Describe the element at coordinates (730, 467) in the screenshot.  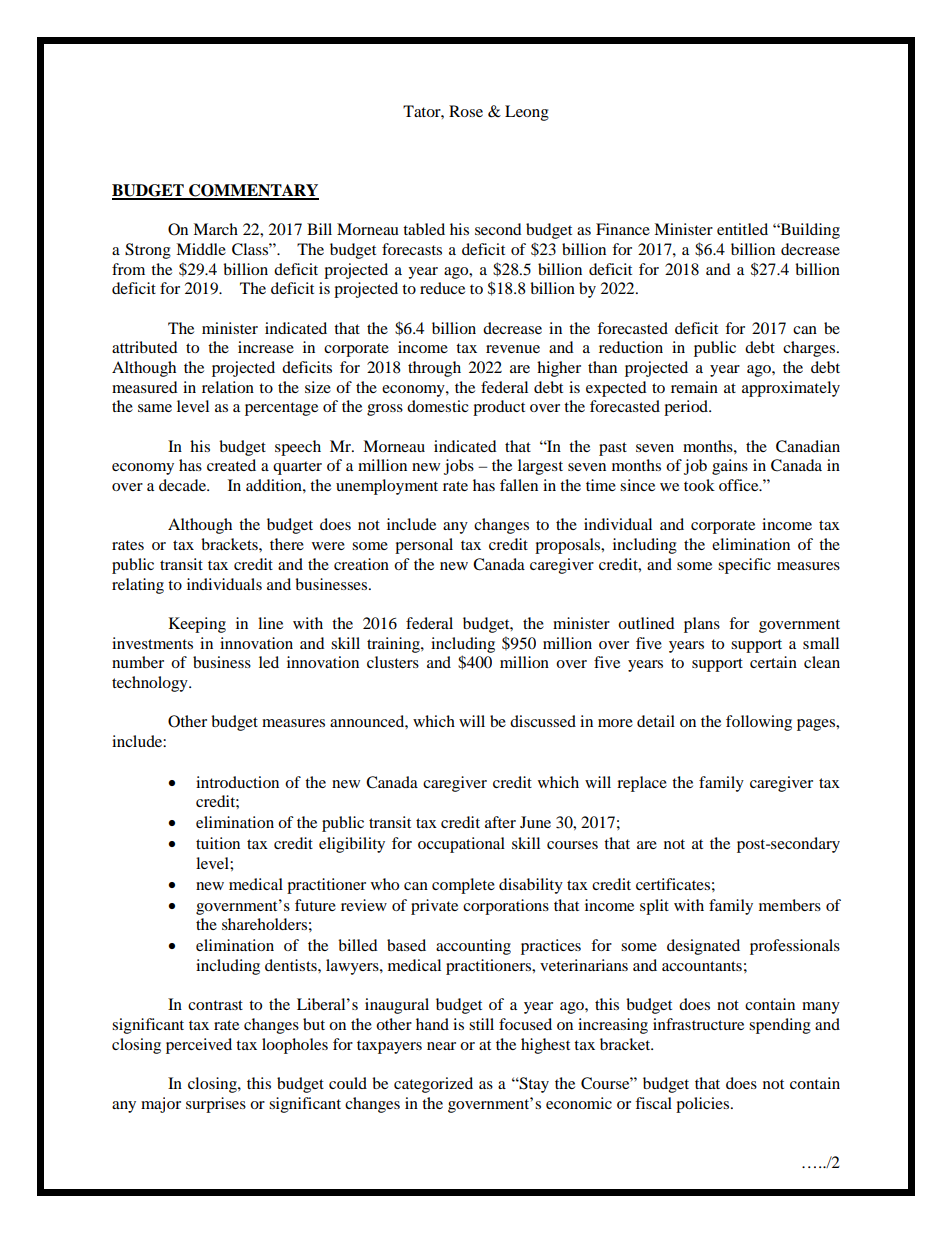
I see `gains` at that location.
